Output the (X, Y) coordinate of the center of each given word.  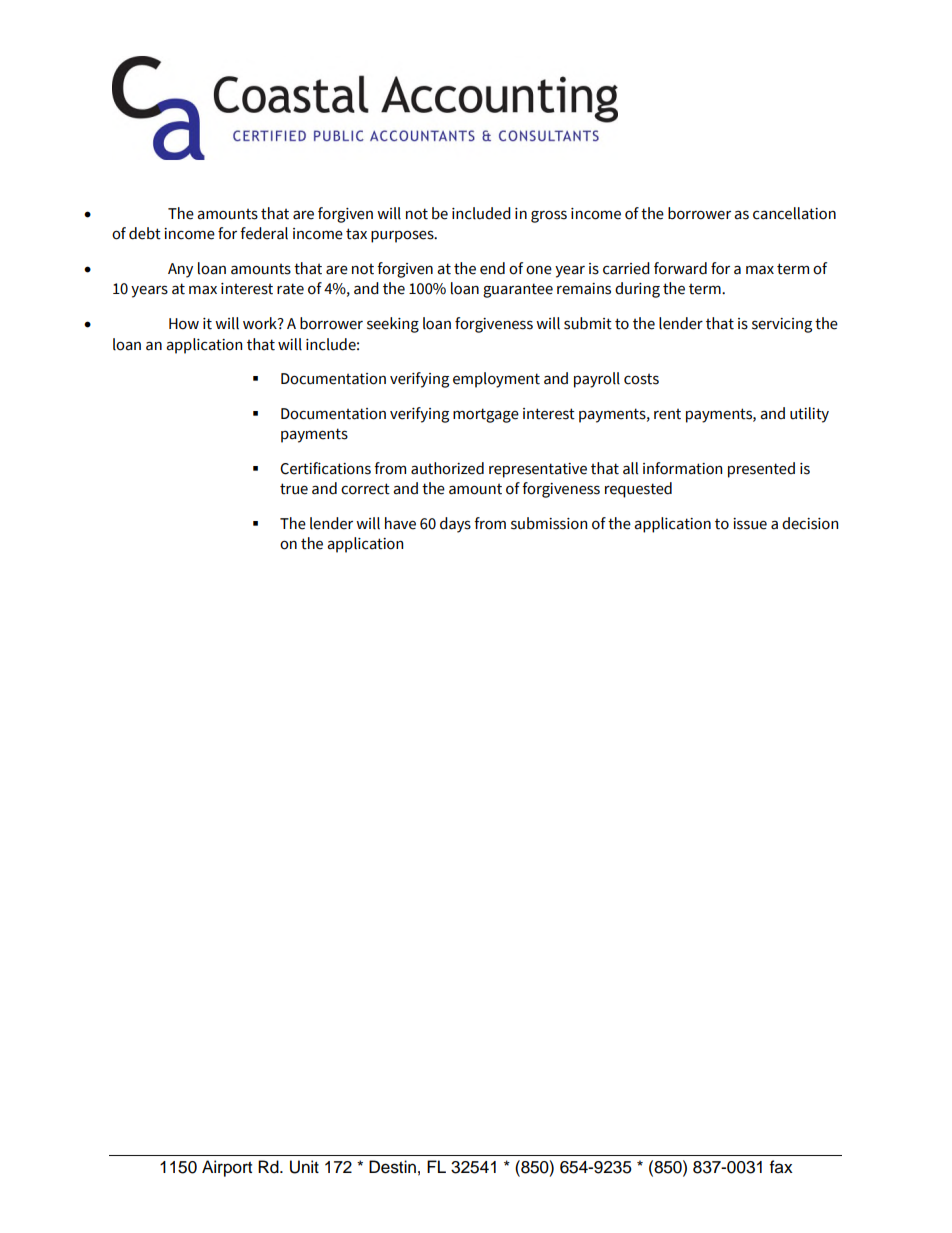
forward (680, 268)
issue (750, 524)
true (294, 489)
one (539, 270)
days (455, 525)
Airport (227, 1168)
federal (264, 233)
